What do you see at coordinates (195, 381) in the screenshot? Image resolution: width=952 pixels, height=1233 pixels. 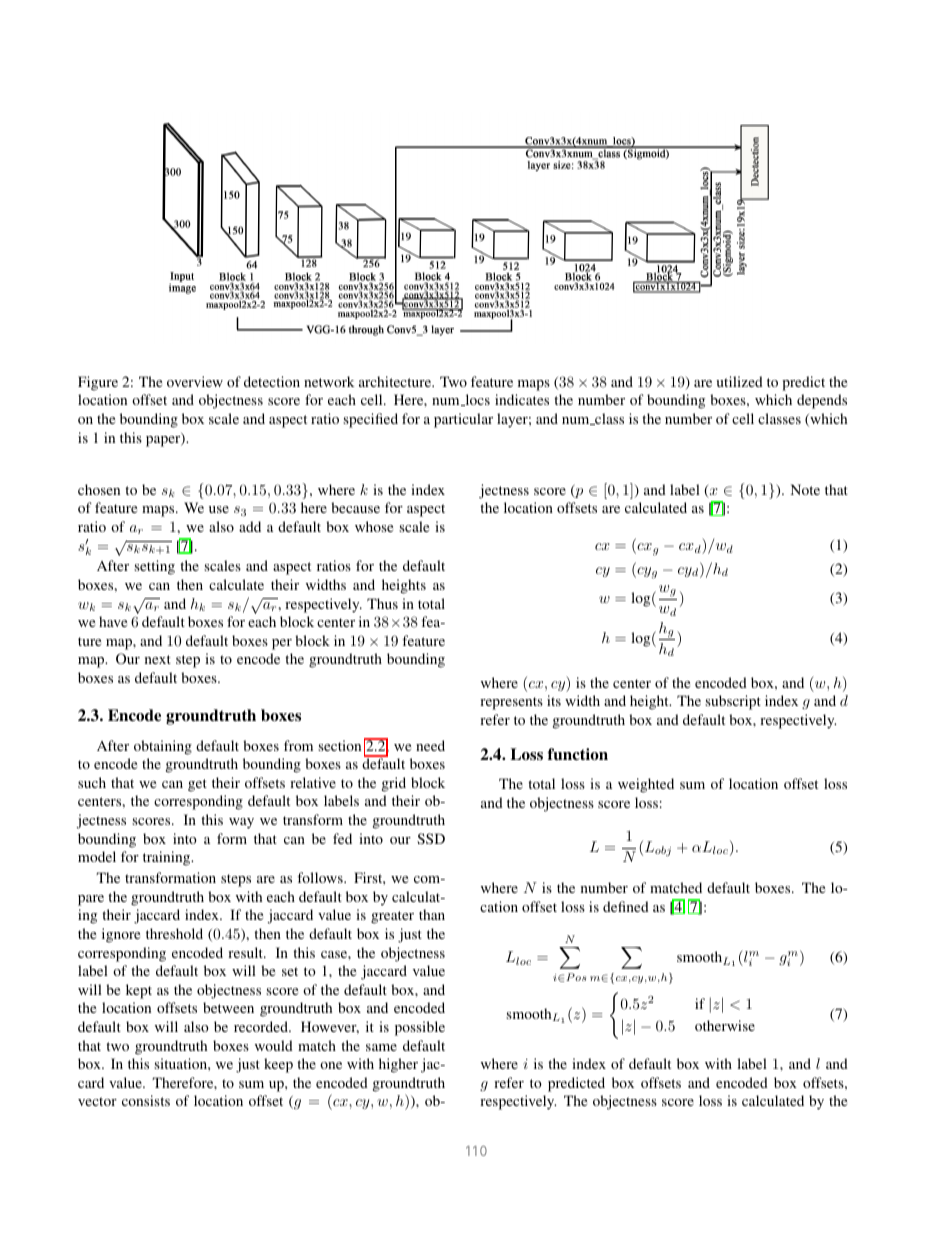 I see `overview` at bounding box center [195, 381].
